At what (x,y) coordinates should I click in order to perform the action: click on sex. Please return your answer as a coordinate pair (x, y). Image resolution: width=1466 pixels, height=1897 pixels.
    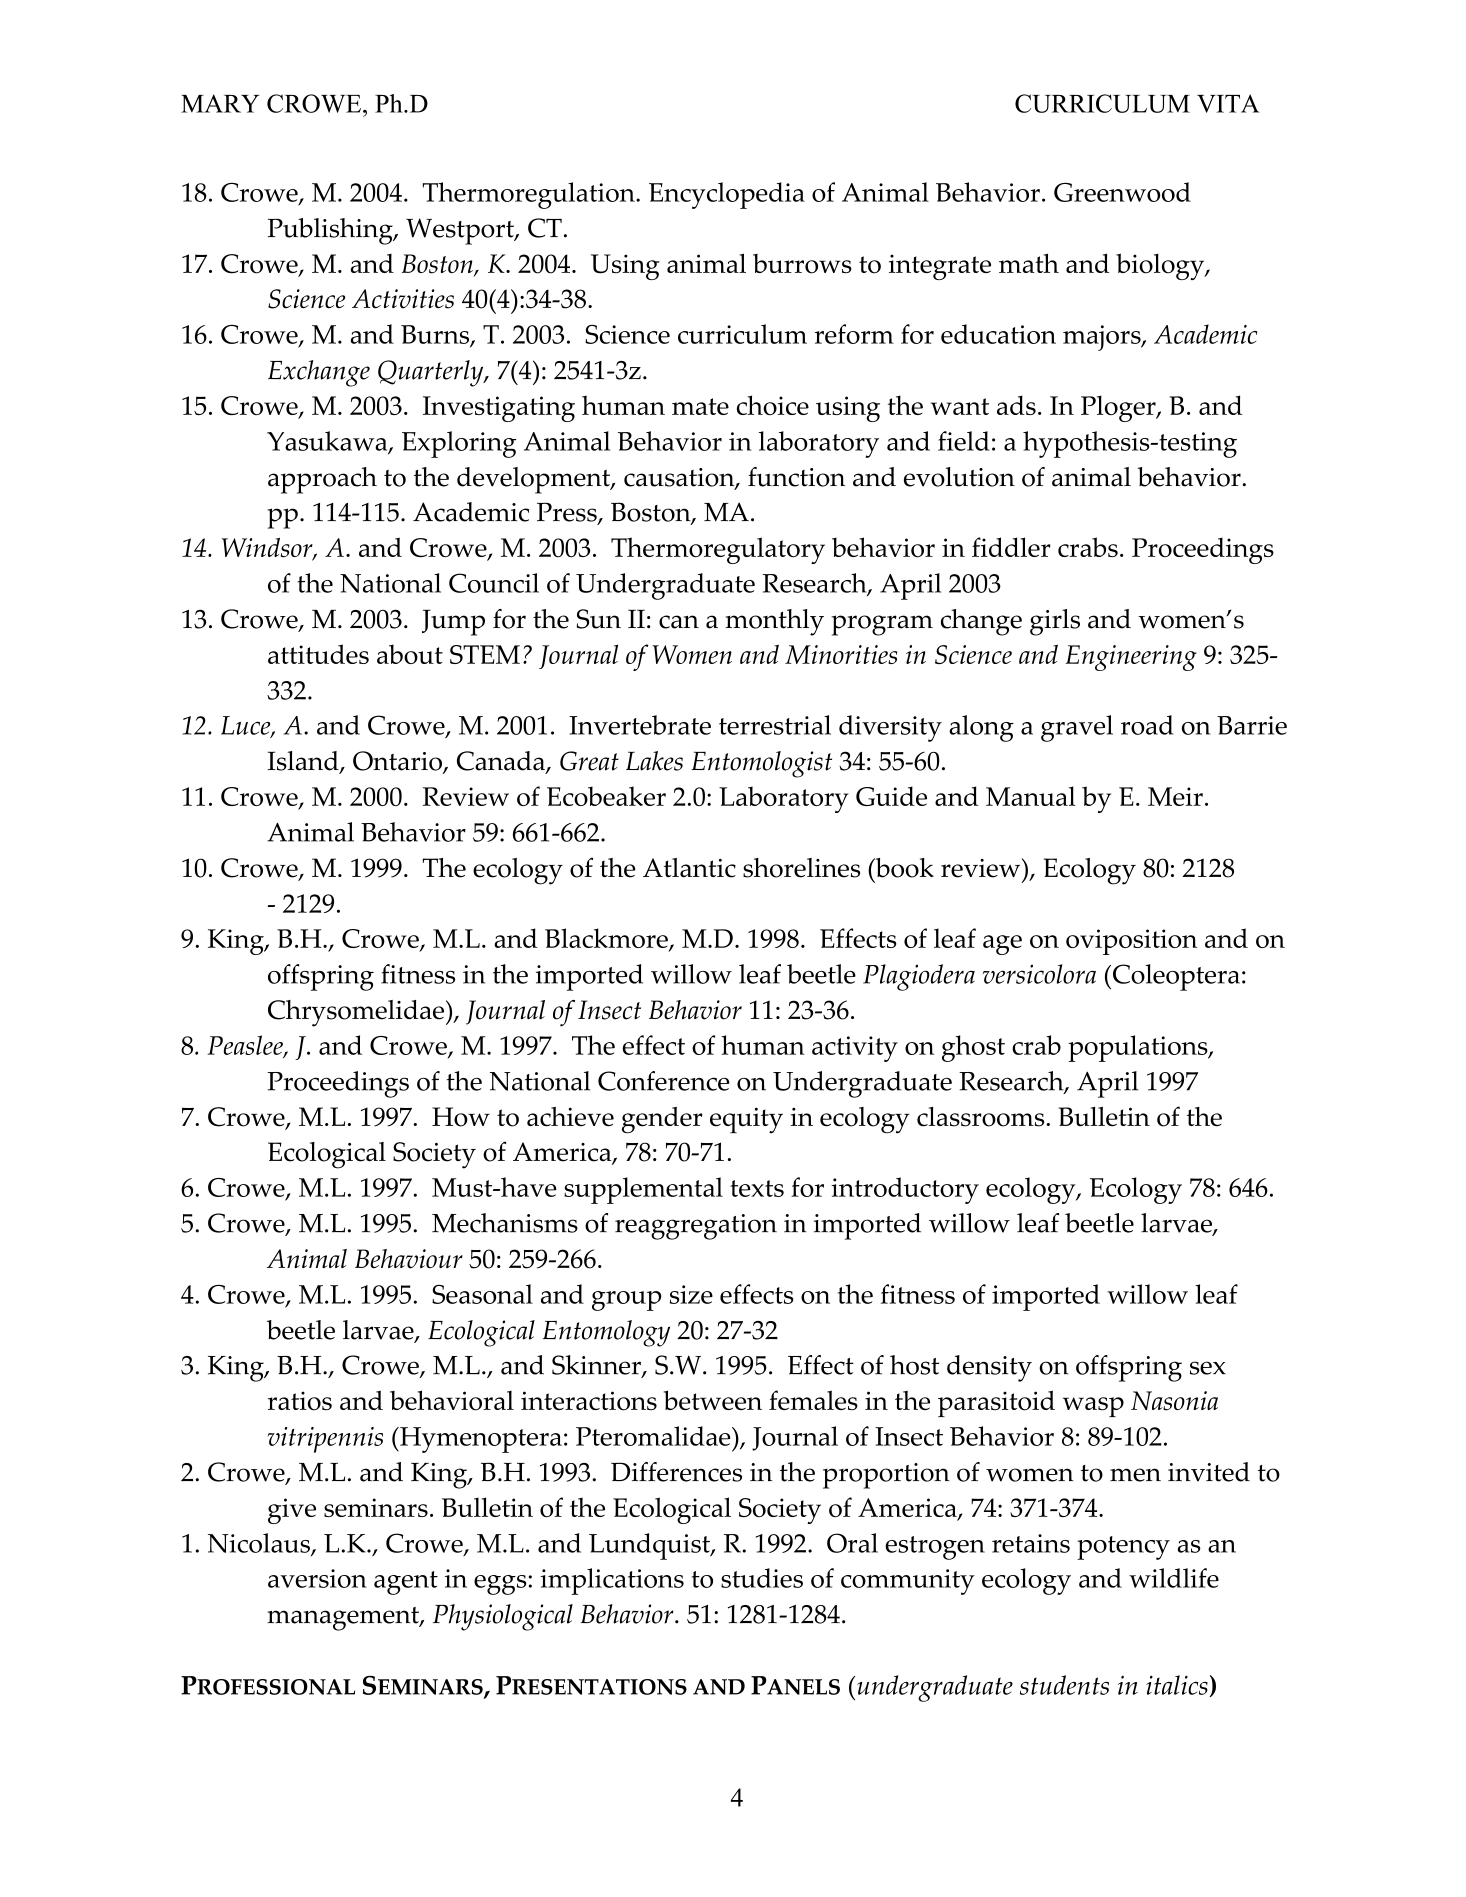
    Looking at the image, I should click on (1208, 1368).
